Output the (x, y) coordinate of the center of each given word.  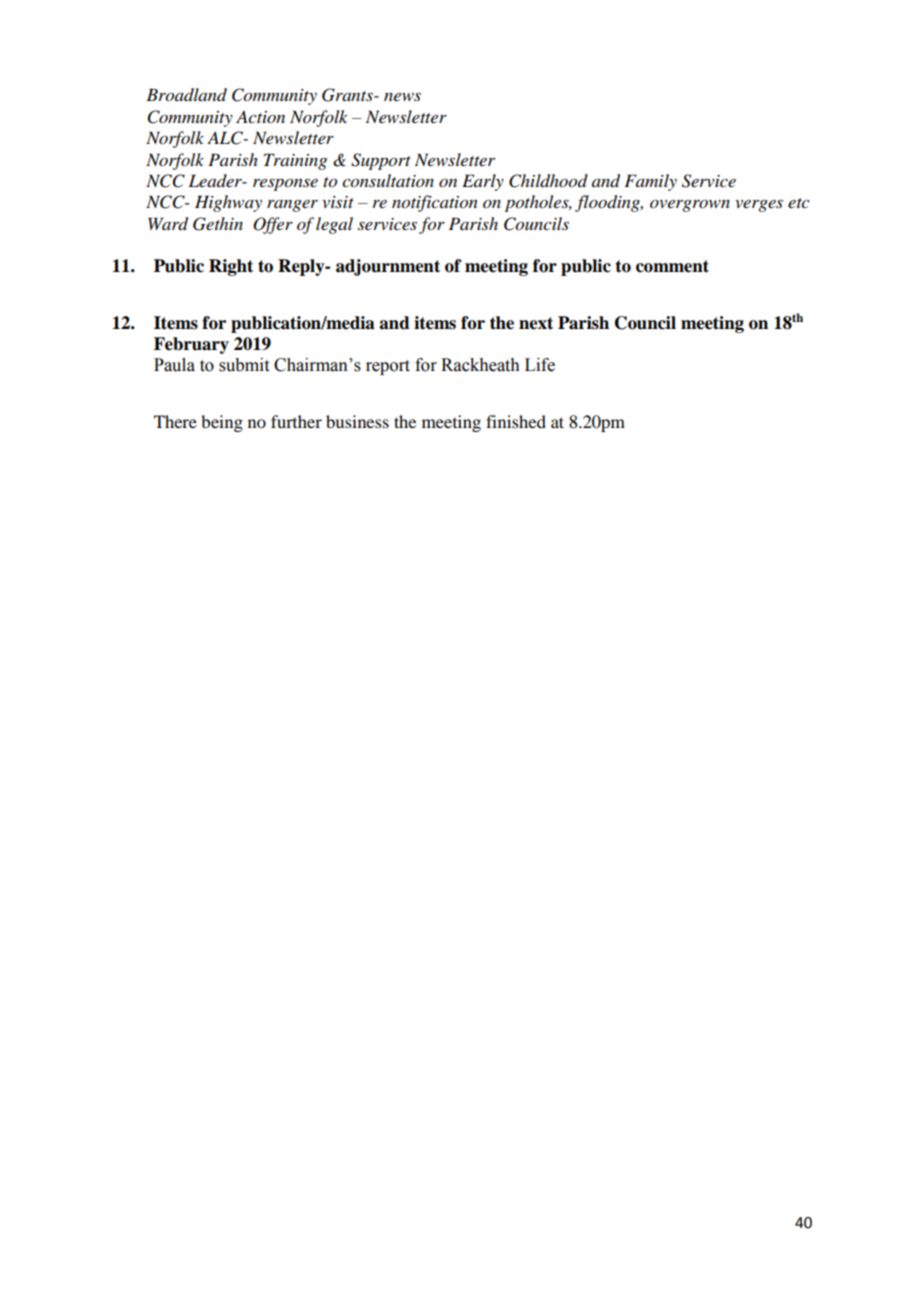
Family (650, 182)
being (222, 423)
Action (260, 117)
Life (540, 365)
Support (381, 161)
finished (516, 421)
